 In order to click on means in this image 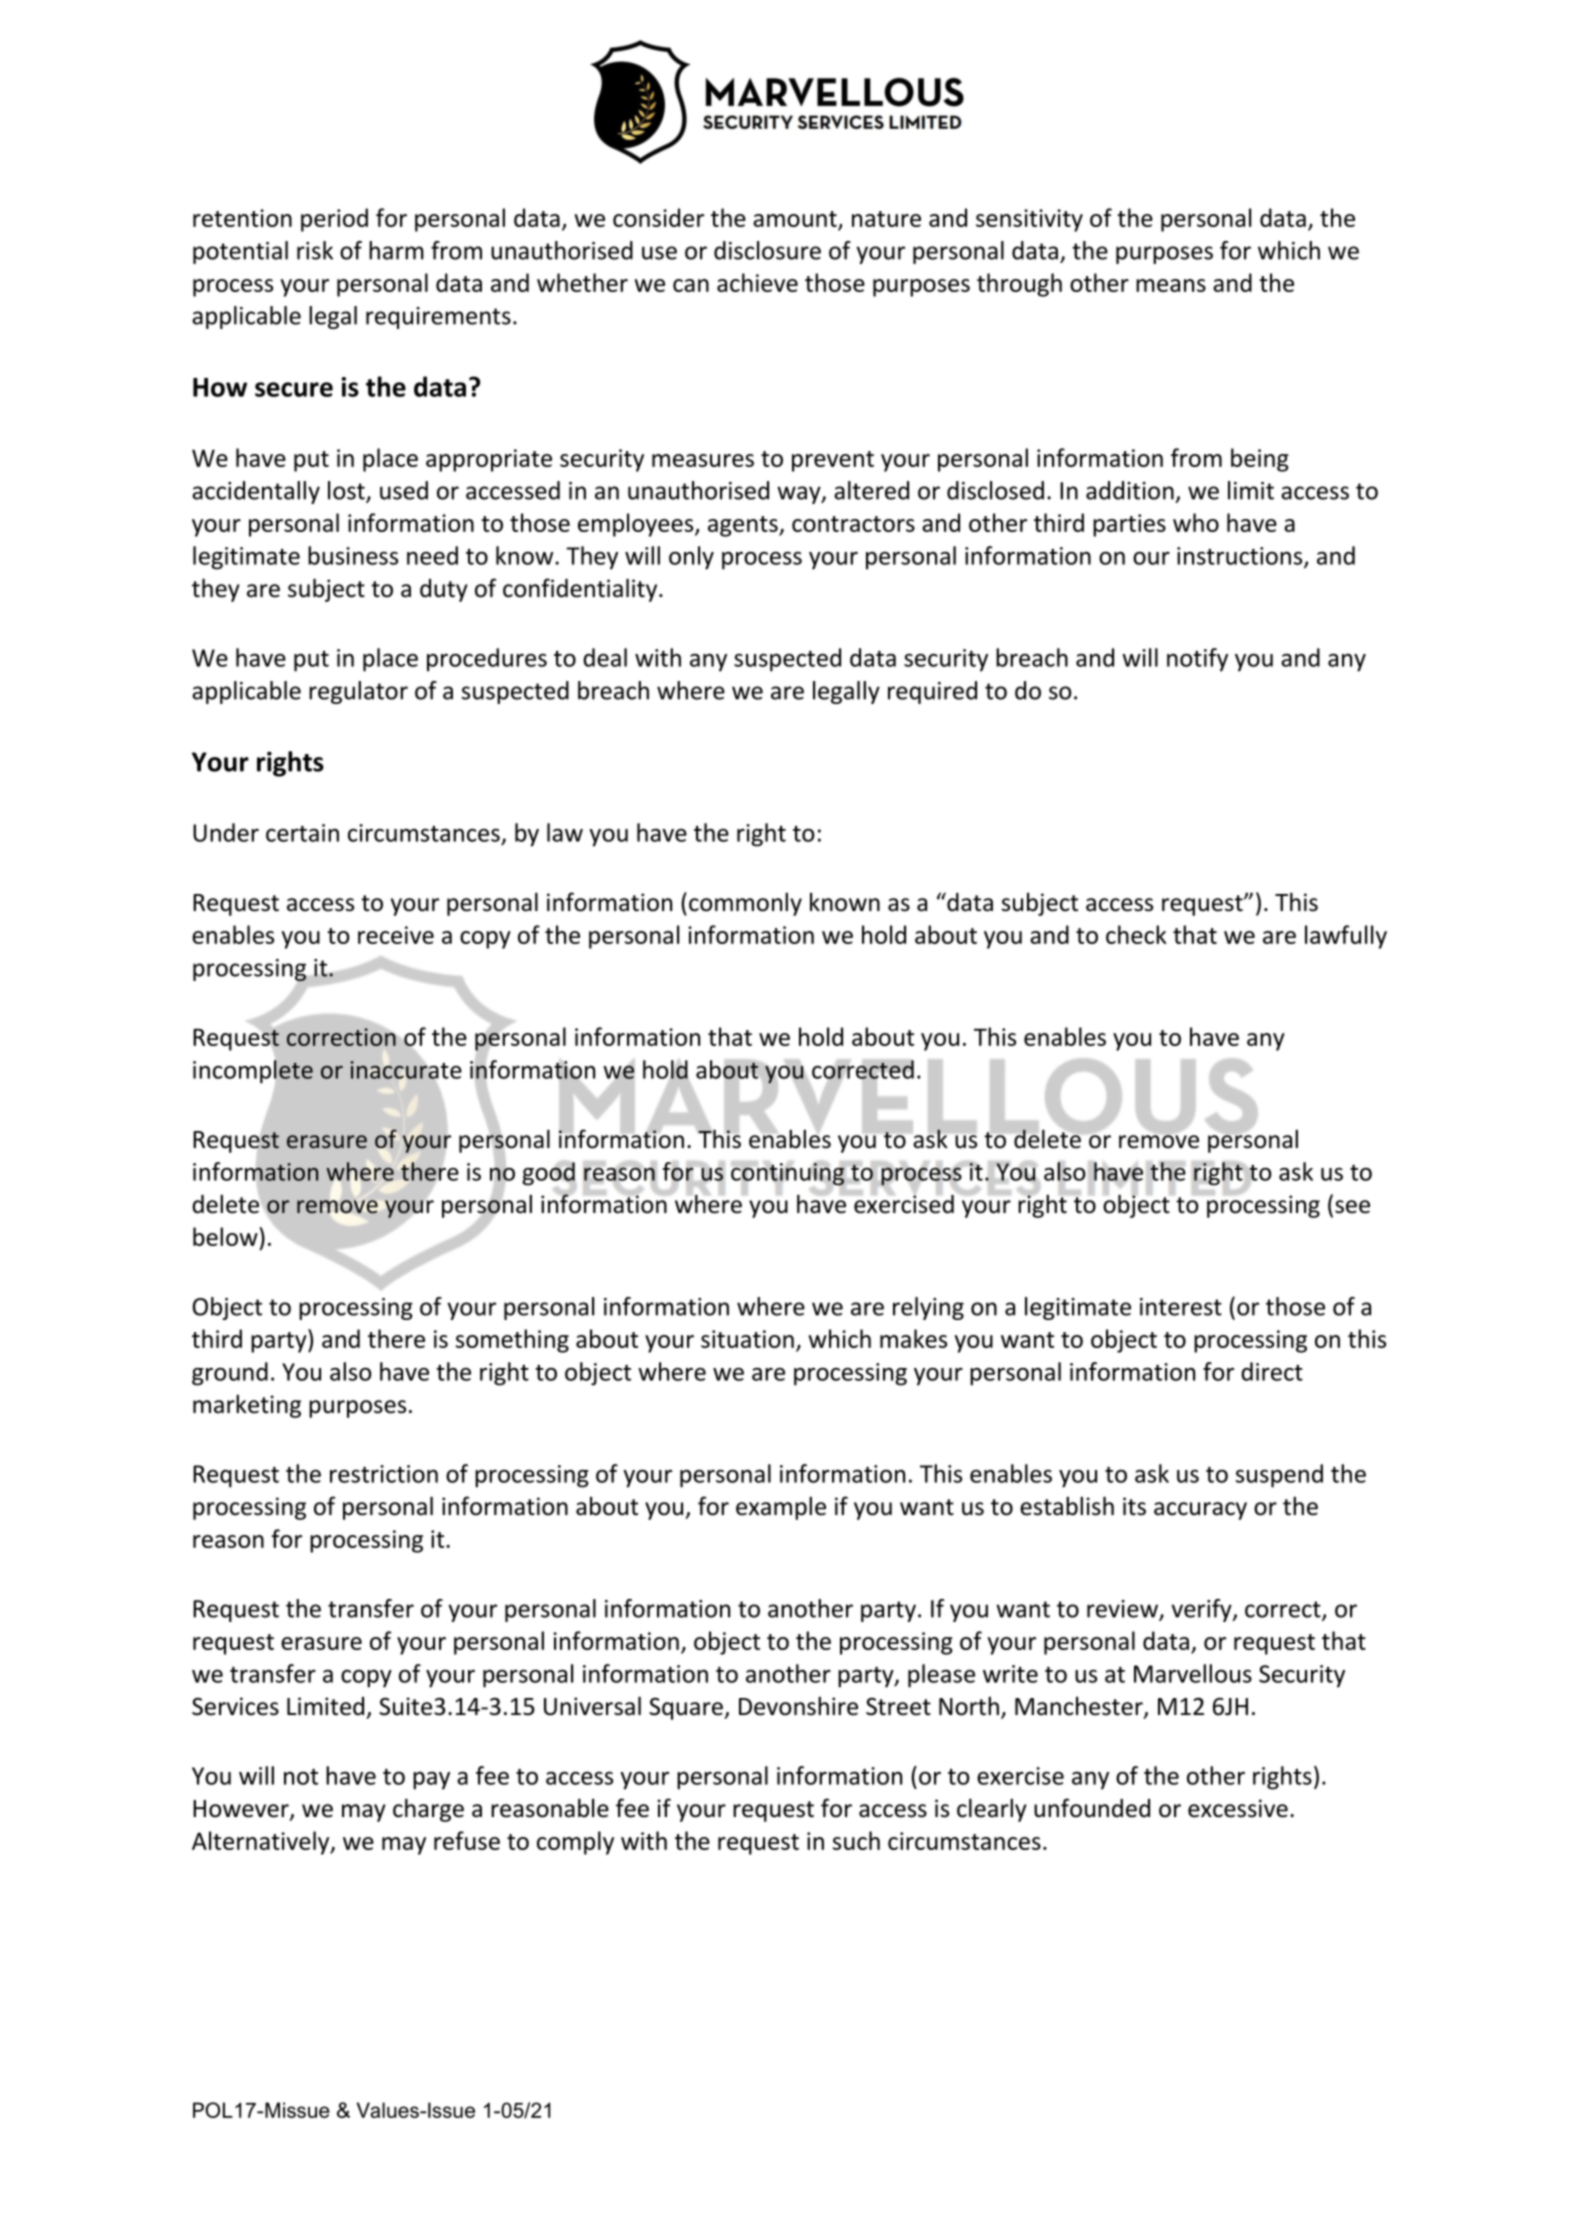, I will do `click(1171, 285)`.
